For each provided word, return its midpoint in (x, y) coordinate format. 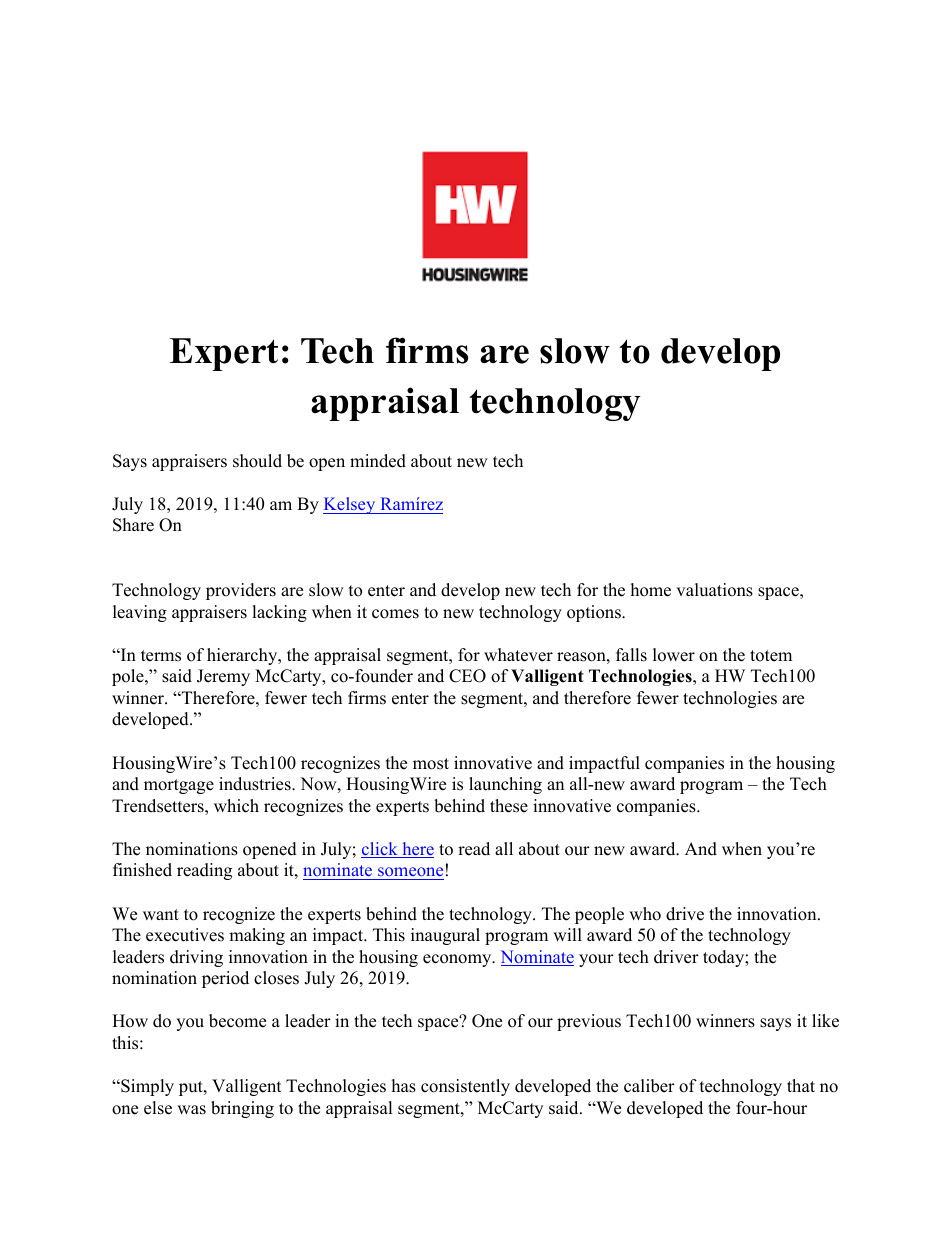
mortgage (179, 786)
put (192, 1088)
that (801, 1085)
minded (378, 461)
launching (505, 785)
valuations (714, 590)
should (257, 461)
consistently (465, 1087)
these (509, 806)
